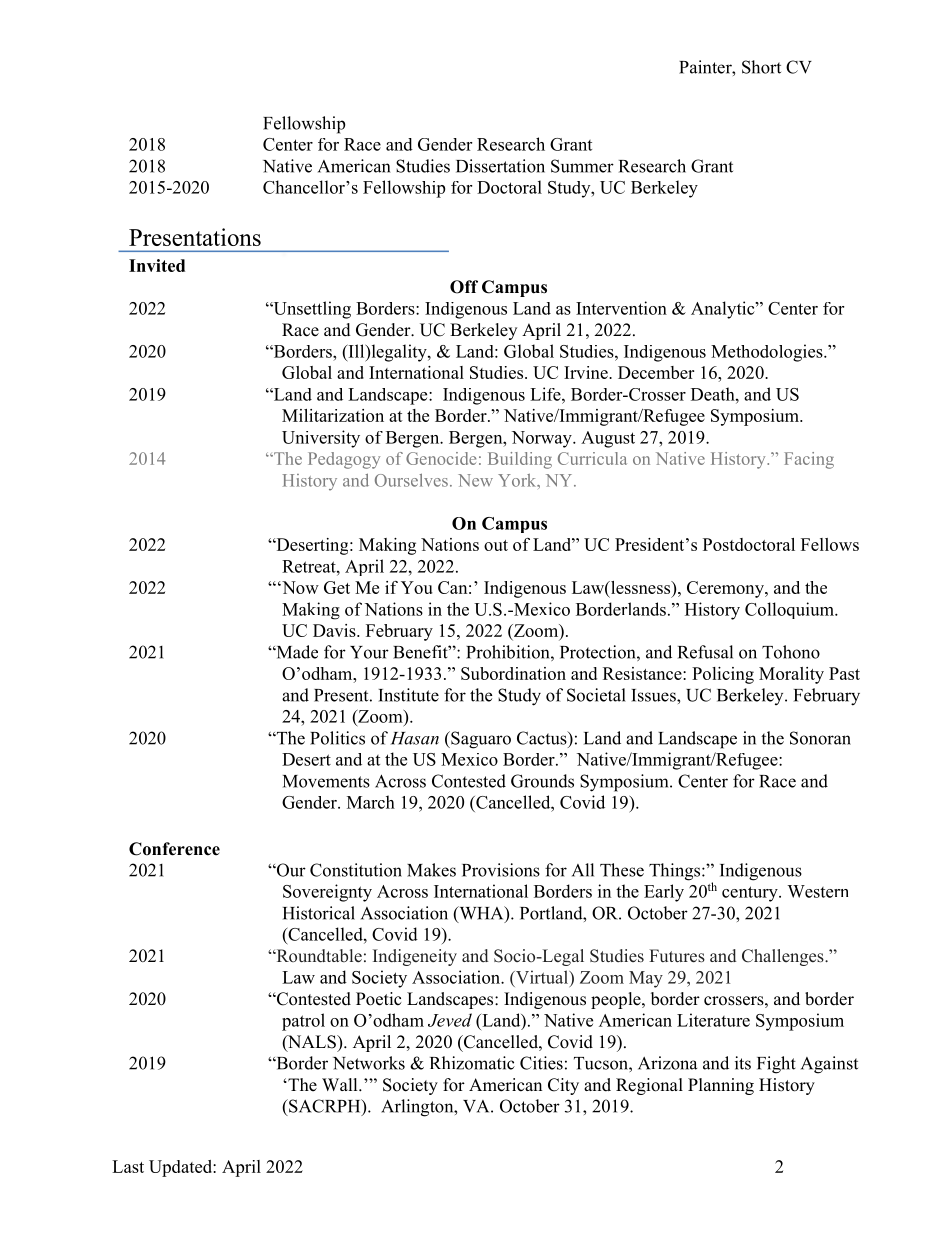 The width and height of the screenshot is (952, 1233). What do you see at coordinates (761, 67) in the screenshot?
I see `Short` at bounding box center [761, 67].
